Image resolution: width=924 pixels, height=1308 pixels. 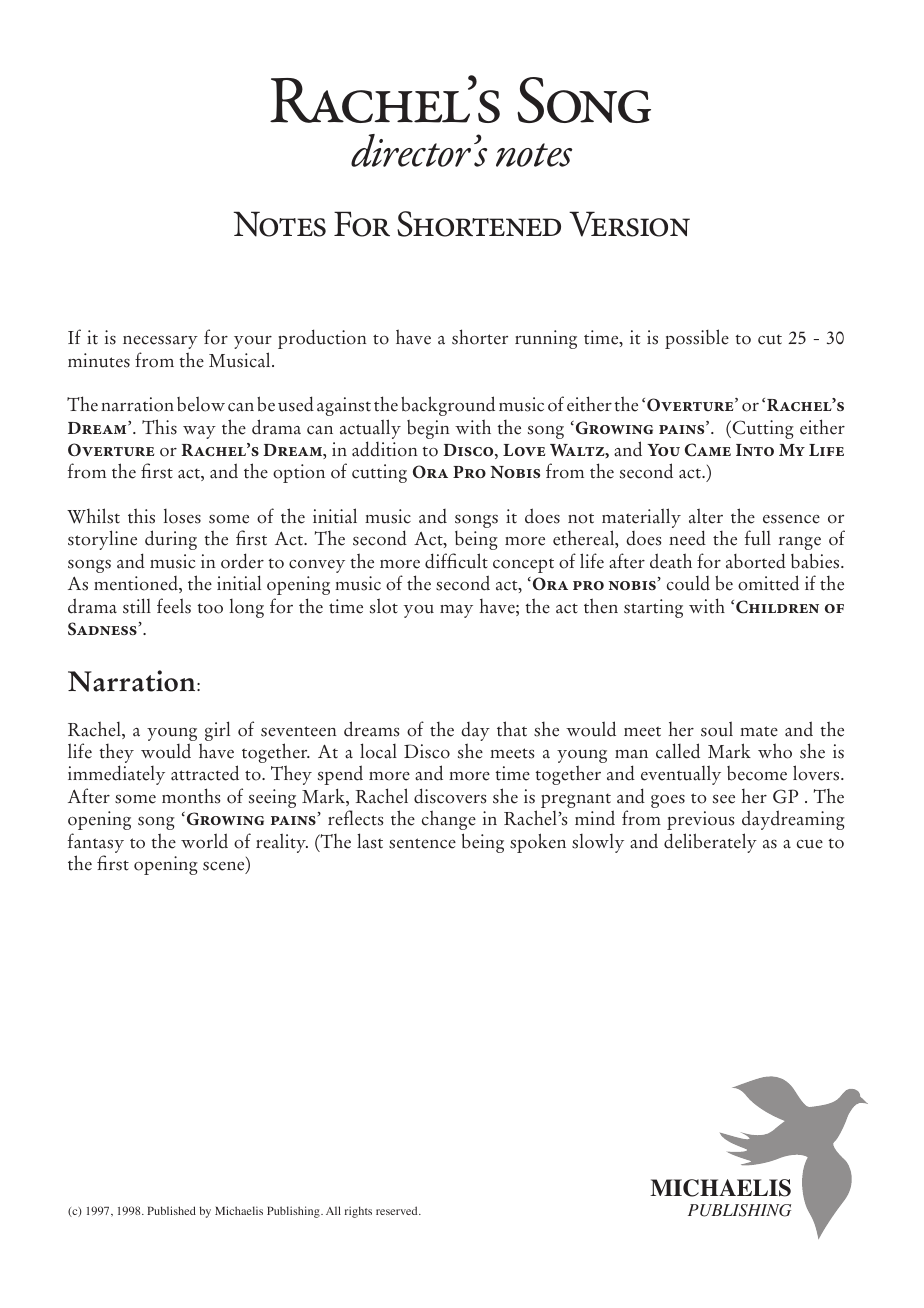 I want to click on Published, so click(x=171, y=1210).
